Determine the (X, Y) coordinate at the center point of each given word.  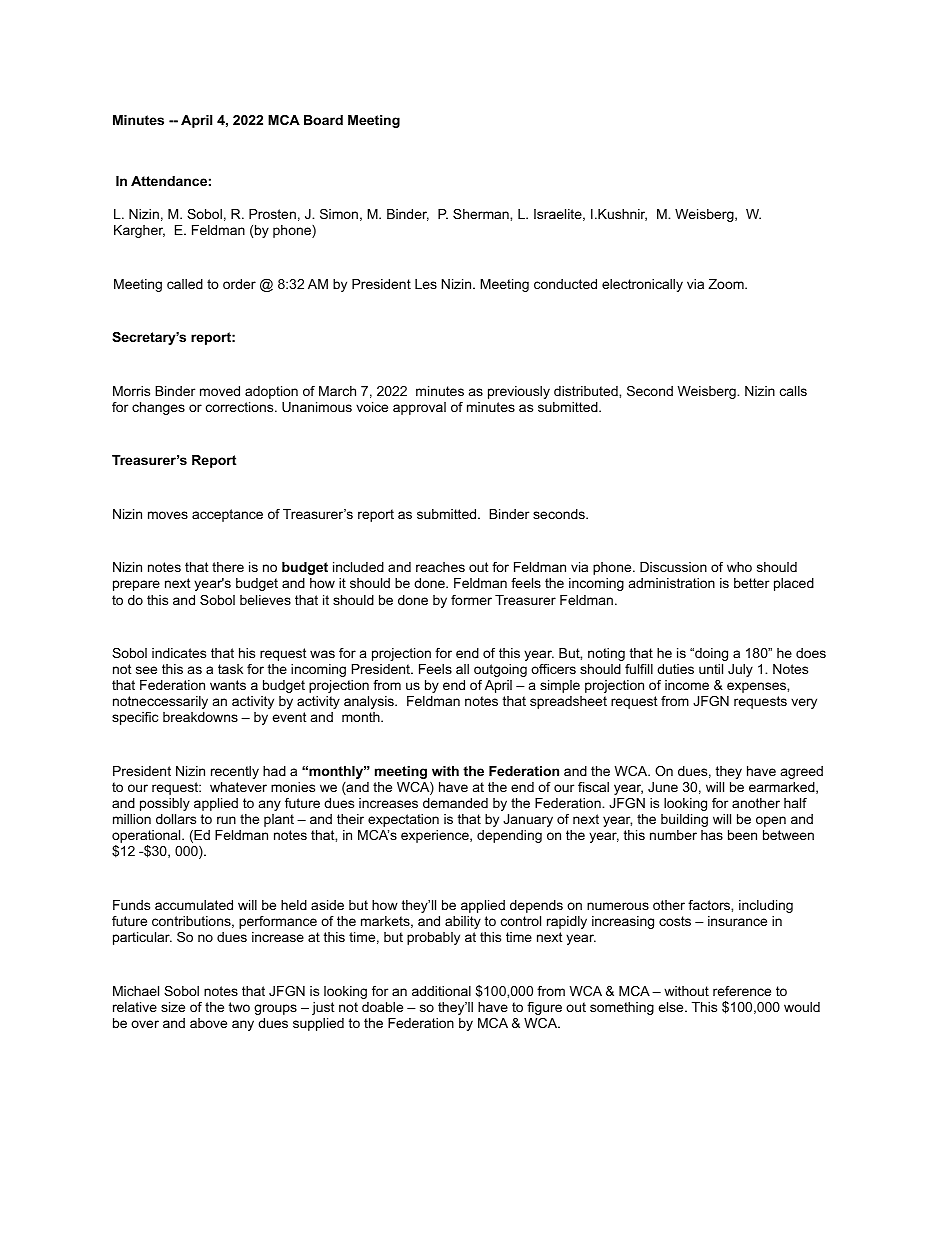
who (739, 567)
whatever (238, 787)
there (228, 567)
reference (742, 991)
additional (441, 991)
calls (793, 391)
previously (519, 392)
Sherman (482, 214)
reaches (440, 567)
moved (220, 391)
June (663, 787)
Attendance (169, 181)
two (239, 1007)
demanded (455, 803)
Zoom (727, 284)
